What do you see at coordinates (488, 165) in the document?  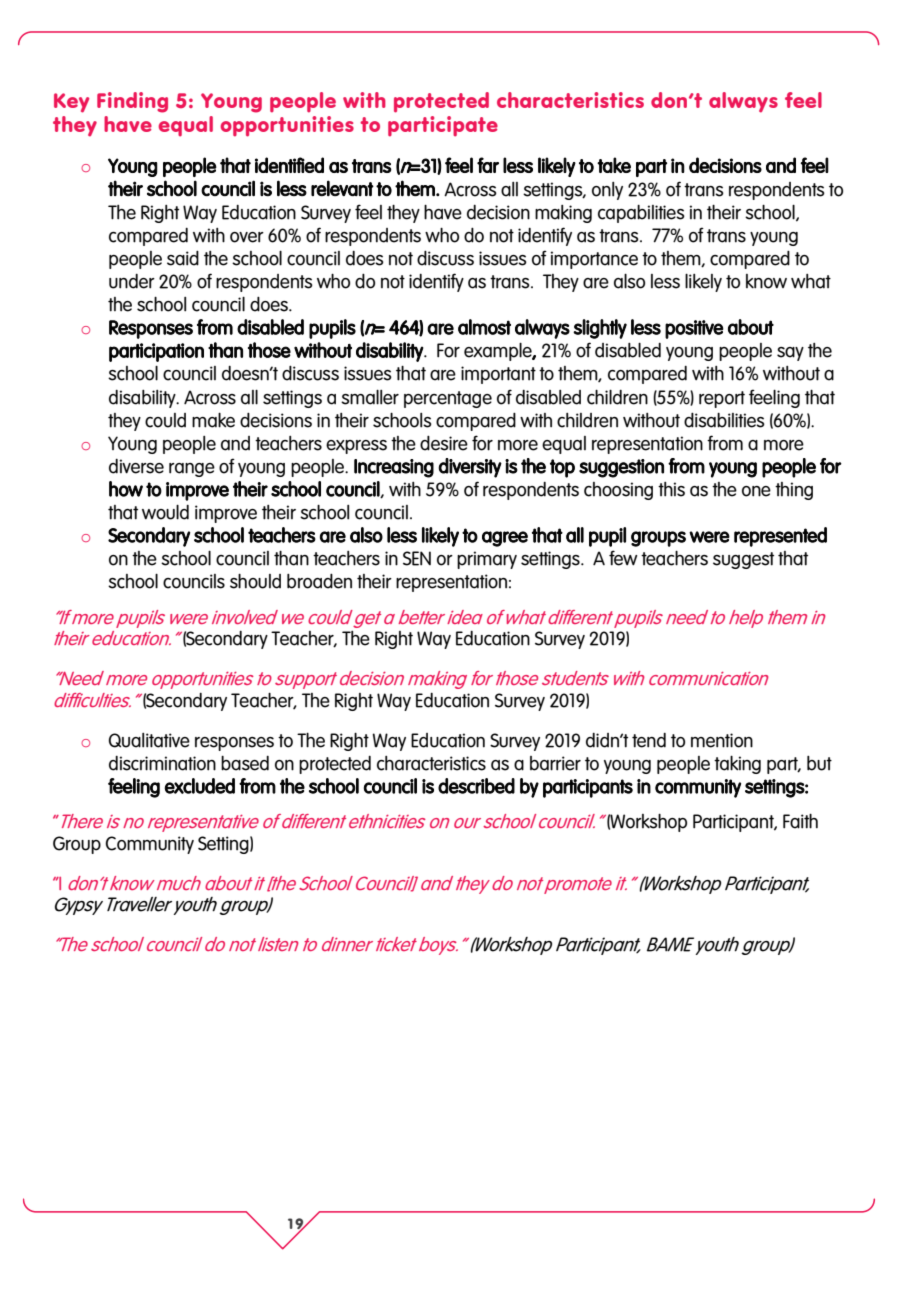 I see `far` at bounding box center [488, 165].
